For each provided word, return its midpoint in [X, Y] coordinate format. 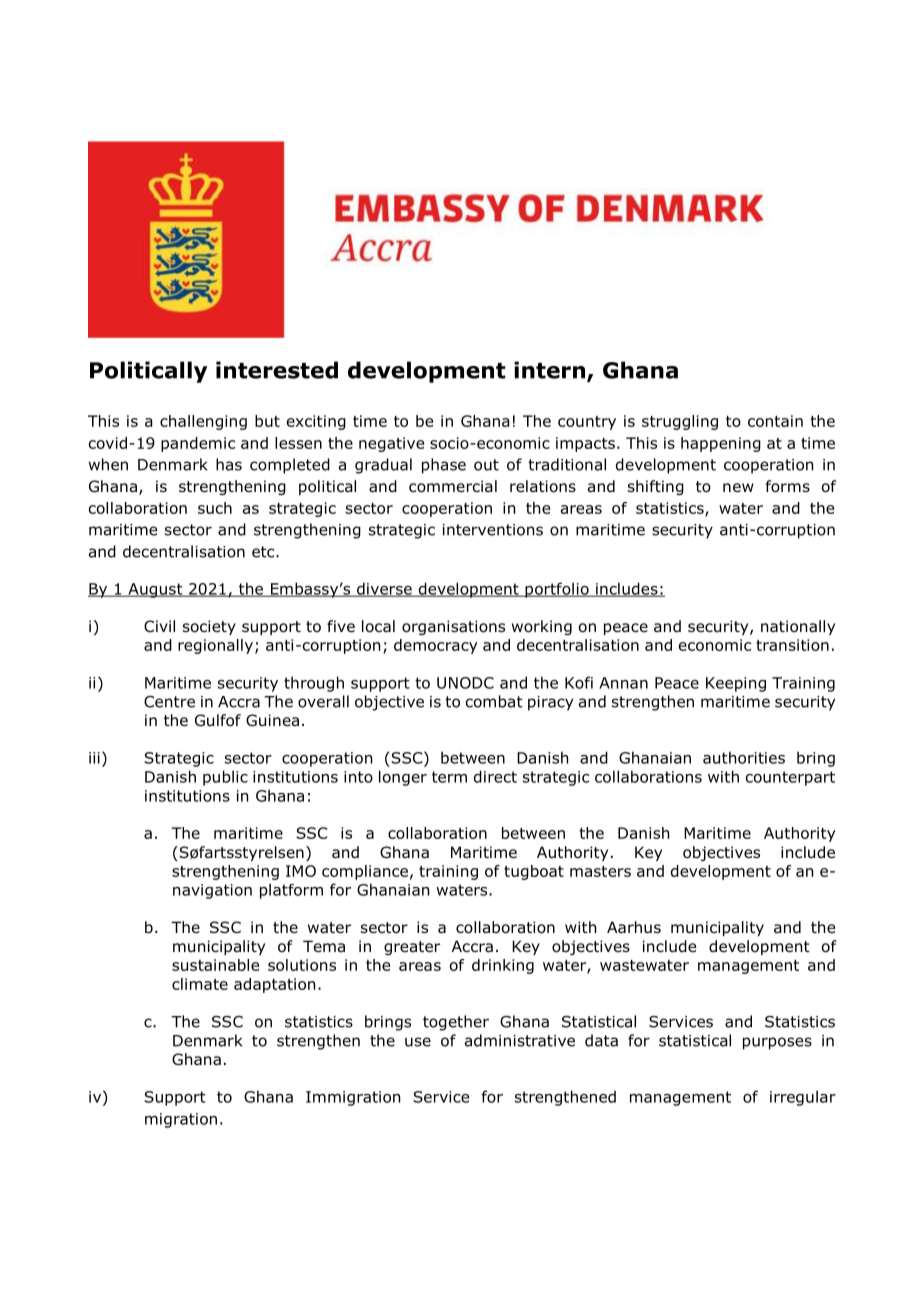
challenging [203, 422]
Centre [169, 702]
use [418, 1042]
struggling [680, 422]
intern [549, 370]
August [155, 590]
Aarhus [634, 927]
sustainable [215, 965]
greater [412, 948]
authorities [744, 757]
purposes [777, 1043]
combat [494, 701]
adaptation [274, 985]
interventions [493, 530]
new [738, 487]
